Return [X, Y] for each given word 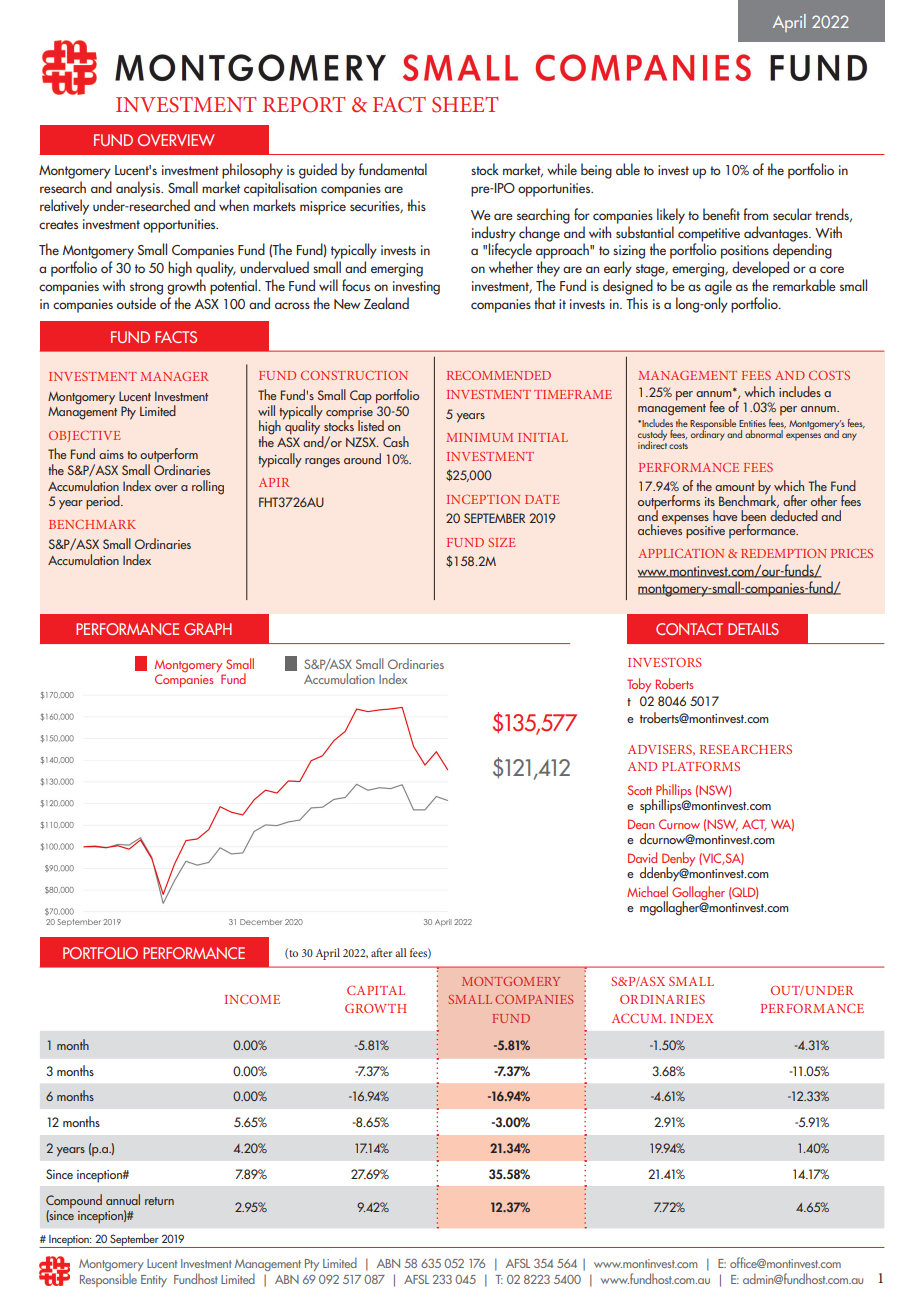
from [755, 214]
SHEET [465, 105]
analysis [139, 189]
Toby [639, 685]
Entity [154, 1281]
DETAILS [753, 629]
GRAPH [208, 629]
